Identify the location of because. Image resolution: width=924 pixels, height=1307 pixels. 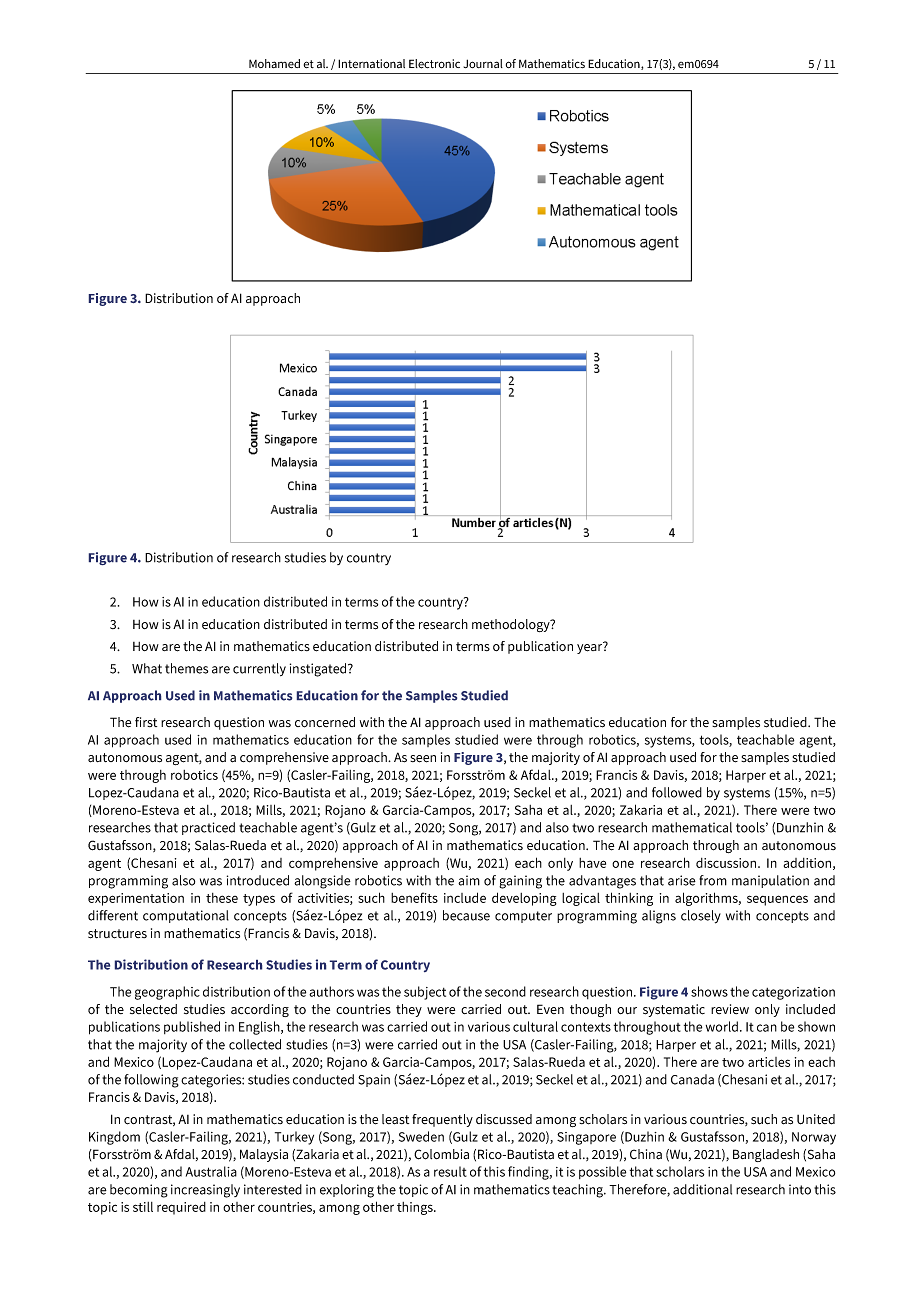
(466, 915).
